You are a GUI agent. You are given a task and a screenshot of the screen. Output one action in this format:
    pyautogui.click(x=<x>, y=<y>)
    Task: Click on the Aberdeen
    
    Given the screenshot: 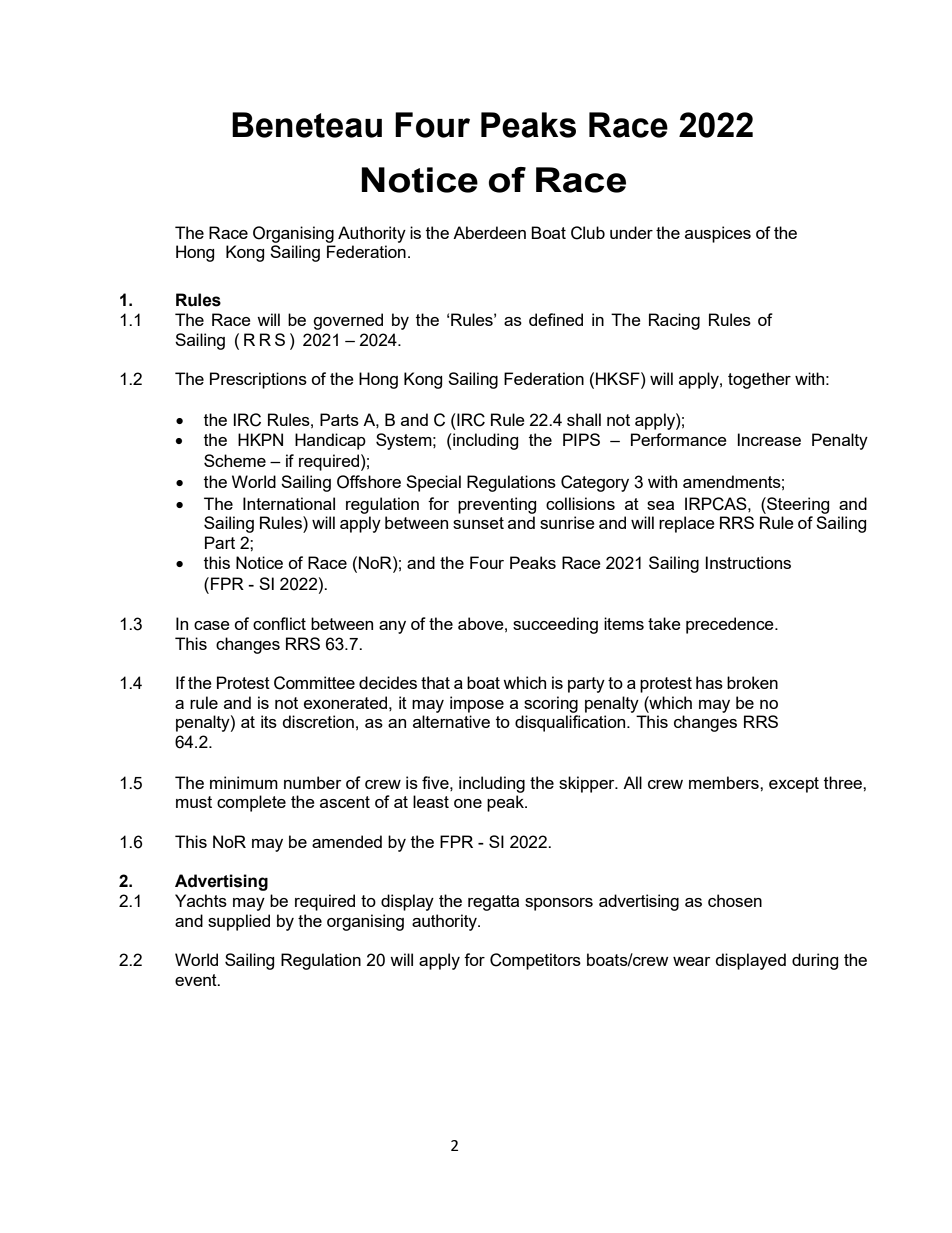 What is the action you would take?
    pyautogui.click(x=489, y=232)
